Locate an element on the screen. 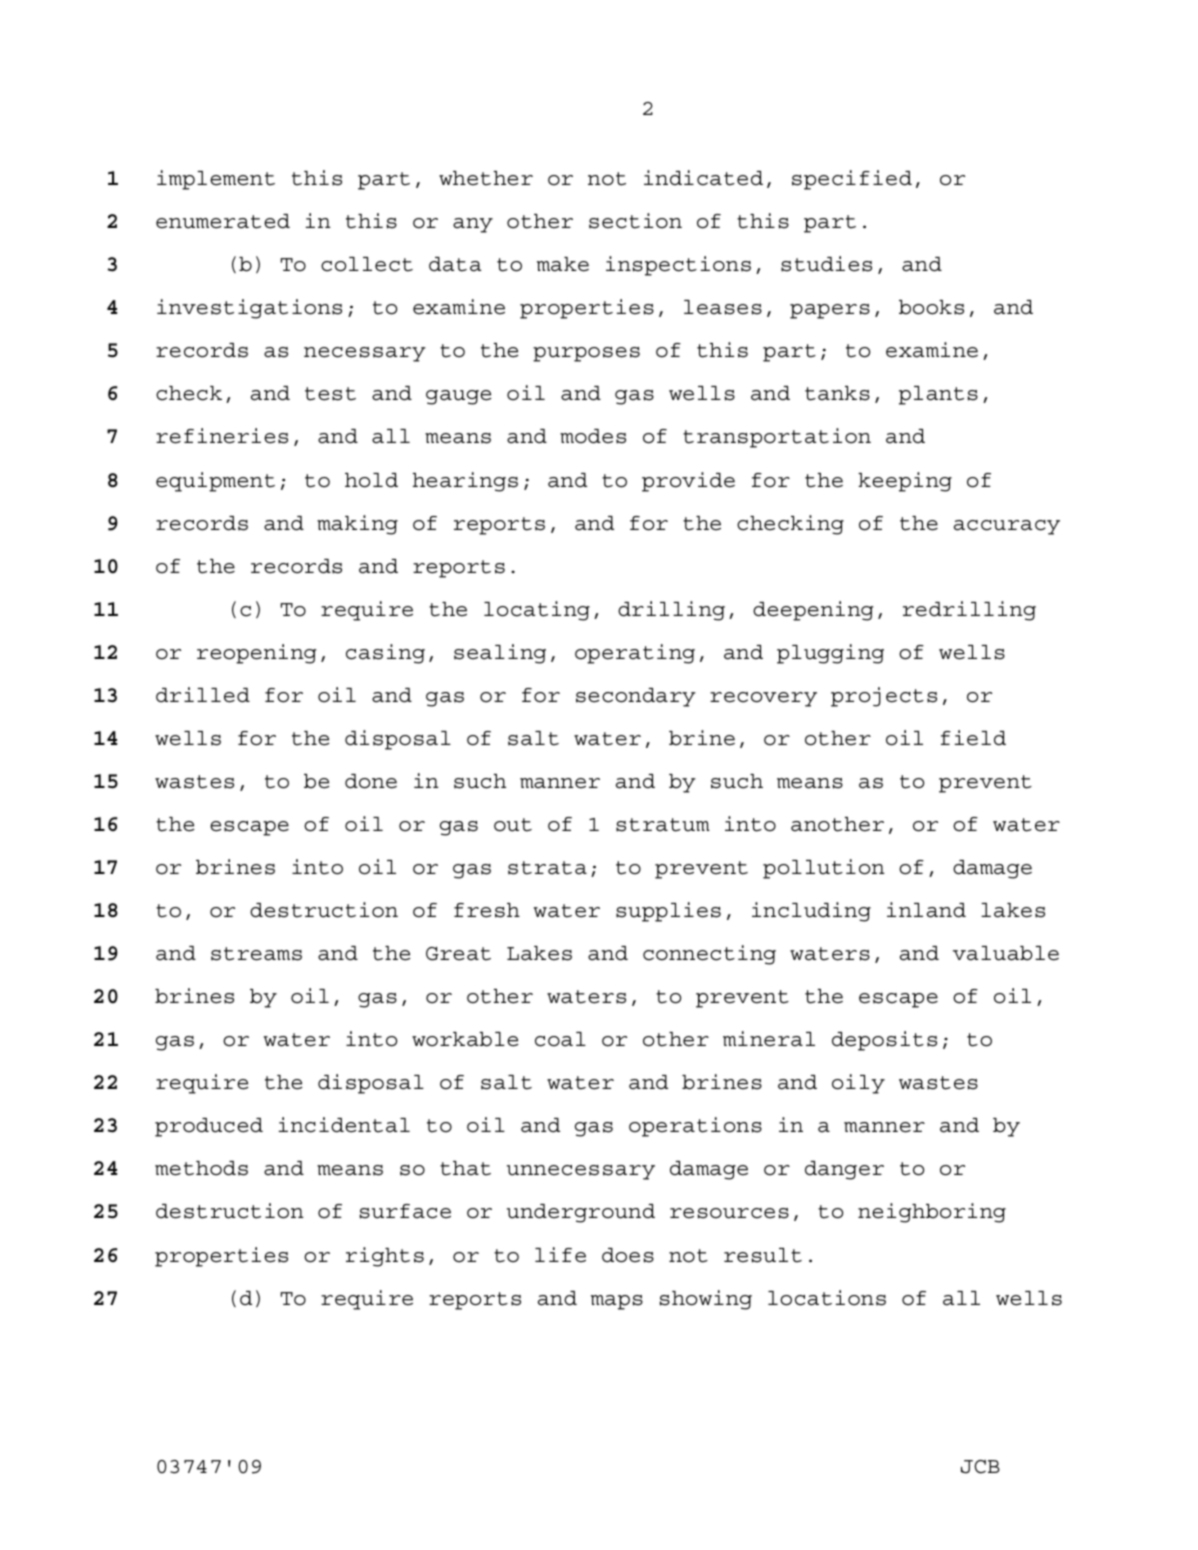 The image size is (1198, 1550). operating is located at coordinates (635, 654).
